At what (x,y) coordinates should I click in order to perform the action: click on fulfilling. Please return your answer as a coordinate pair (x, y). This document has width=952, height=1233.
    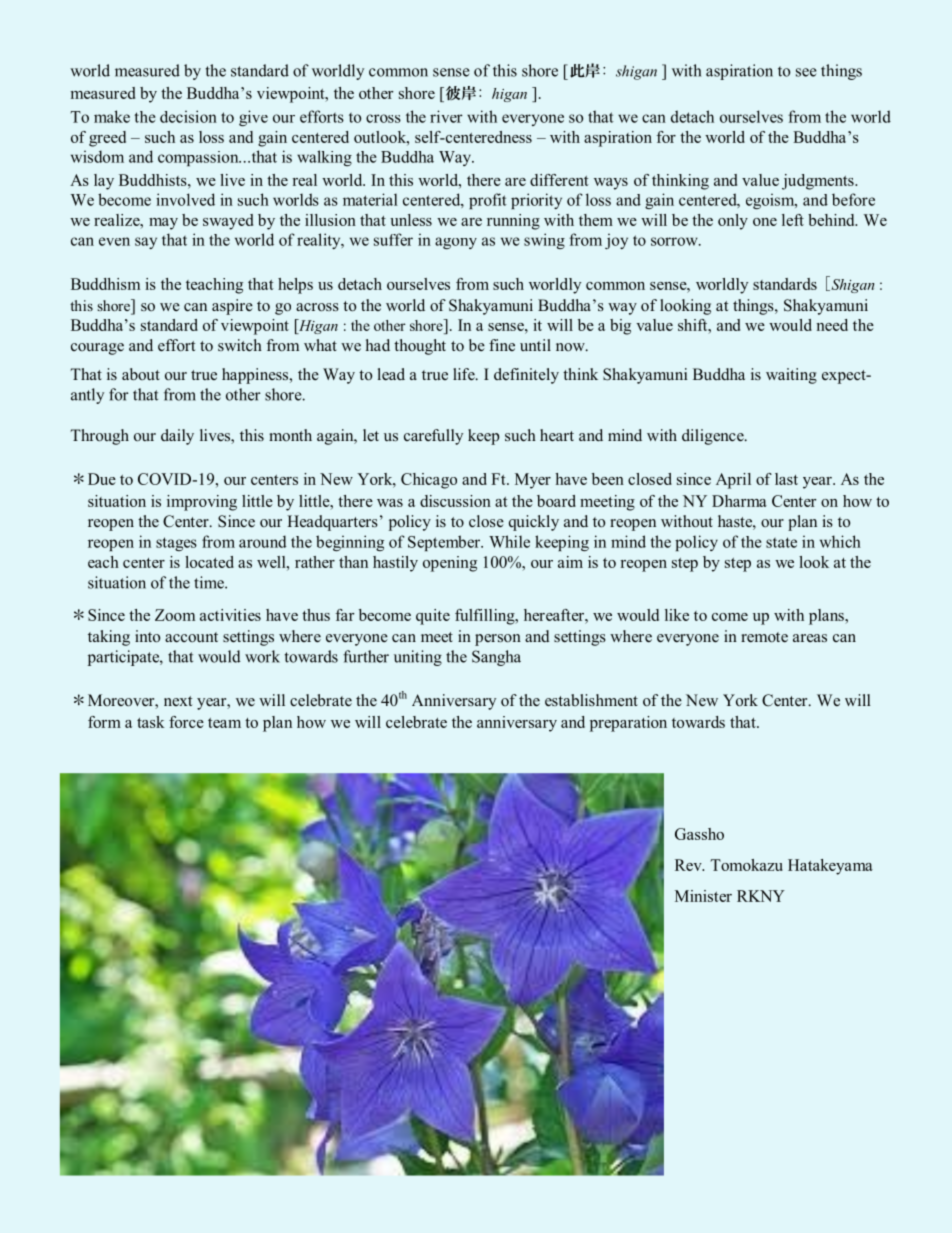
    Looking at the image, I should click on (486, 617).
